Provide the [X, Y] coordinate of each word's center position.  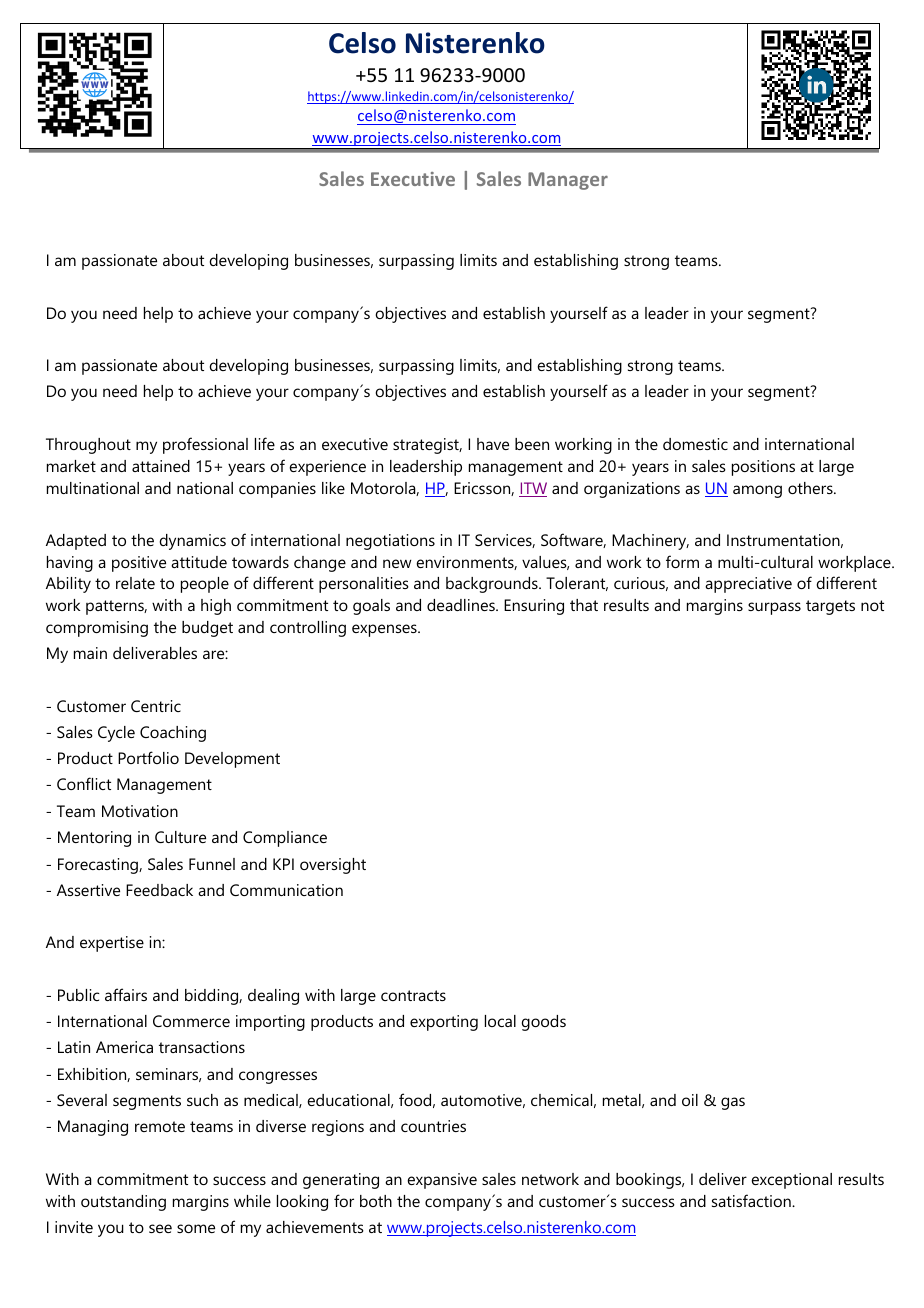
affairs [126, 994]
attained [161, 466]
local [500, 1021]
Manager [568, 181]
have [493, 444]
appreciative [748, 585]
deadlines [462, 605]
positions [763, 468]
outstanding [123, 1203]
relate [135, 583]
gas [733, 1103]
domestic [695, 444]
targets [830, 607]
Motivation [140, 811]
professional [205, 445]
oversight [333, 866]
